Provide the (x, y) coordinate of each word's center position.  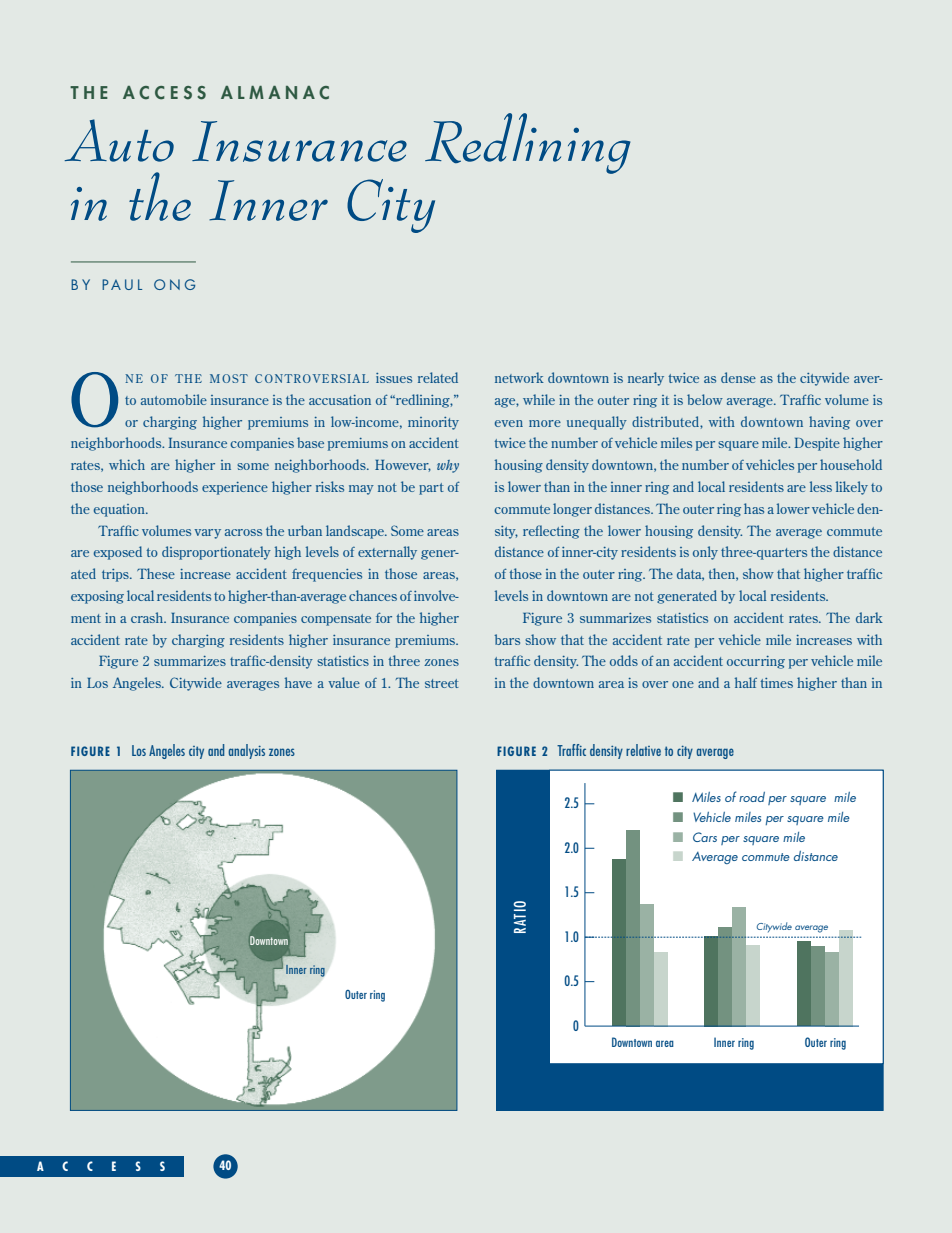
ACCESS (164, 93)
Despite (817, 444)
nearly (646, 379)
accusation (340, 400)
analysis (246, 751)
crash (148, 617)
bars (507, 639)
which (127, 464)
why (448, 466)
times (776, 683)
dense (738, 377)
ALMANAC (275, 93)
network (519, 377)
